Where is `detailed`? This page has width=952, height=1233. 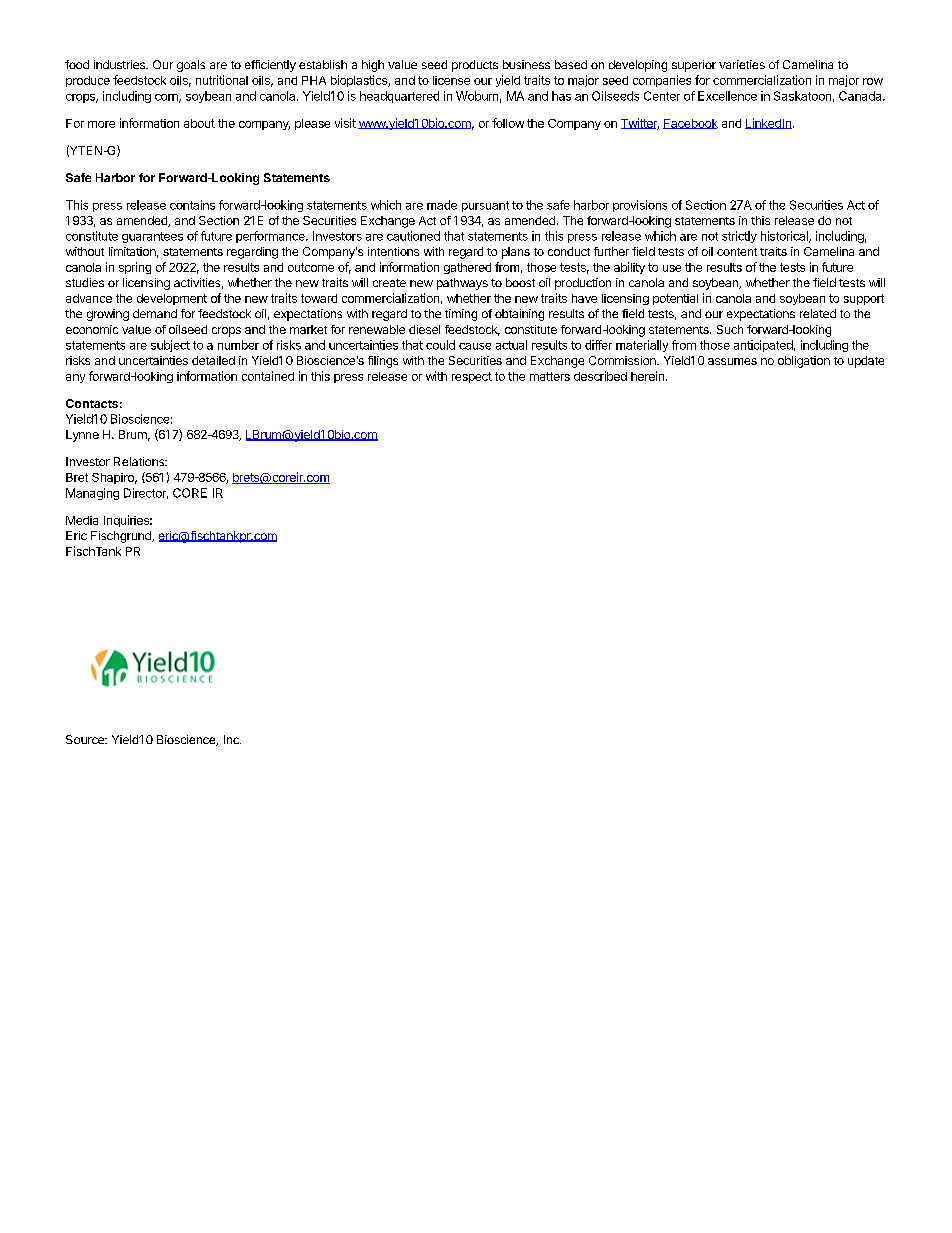
detailed is located at coordinates (213, 360).
